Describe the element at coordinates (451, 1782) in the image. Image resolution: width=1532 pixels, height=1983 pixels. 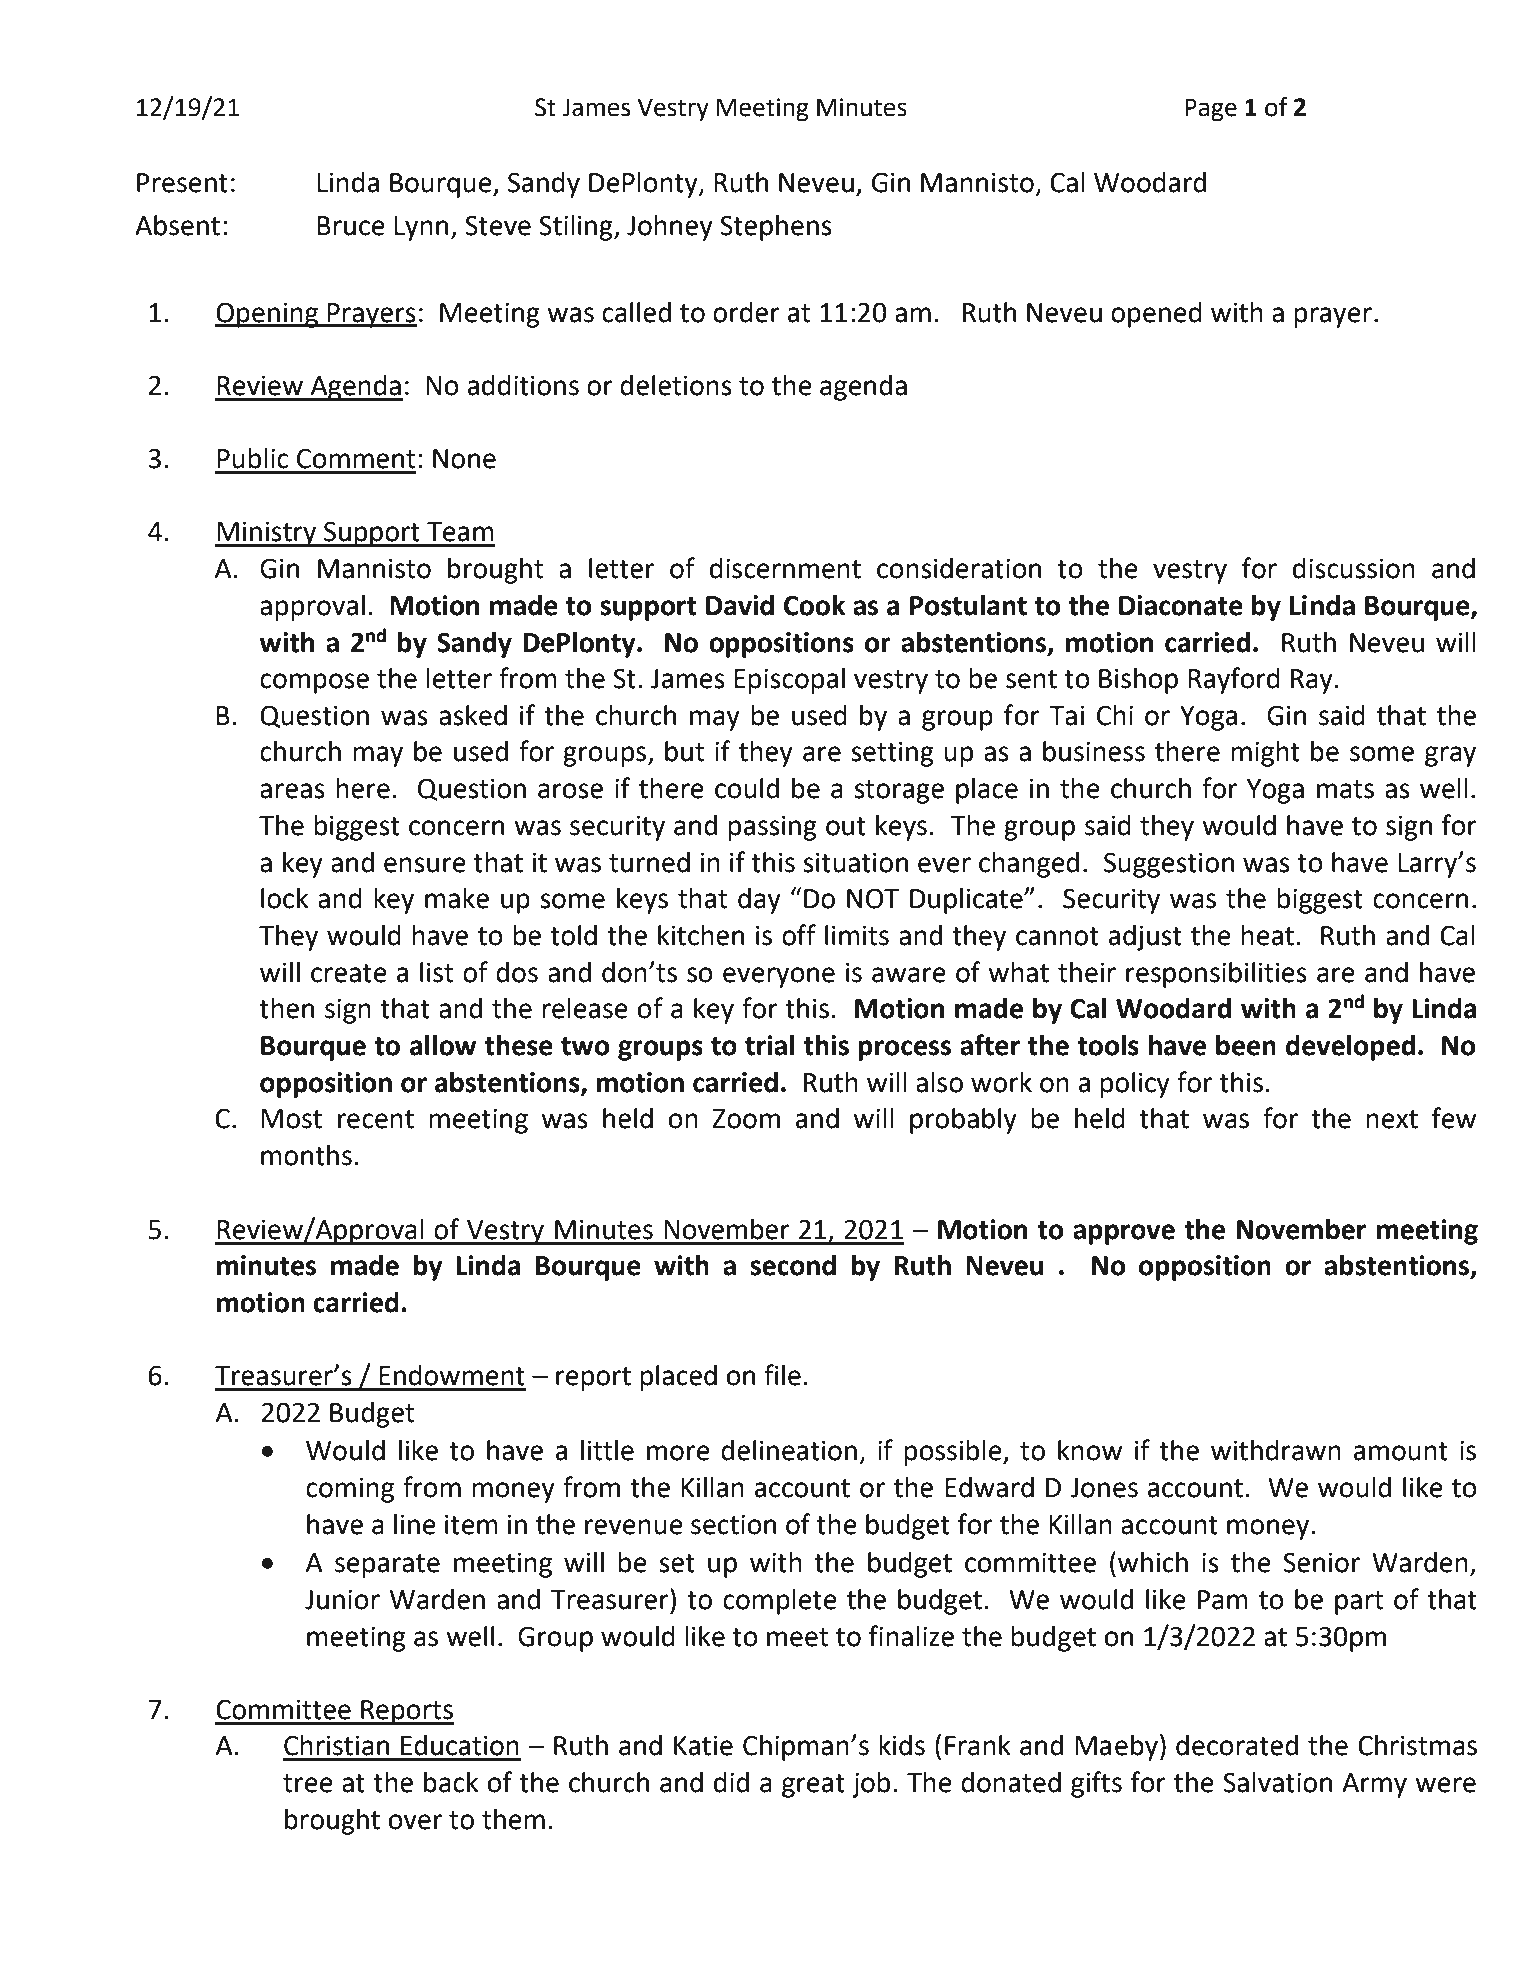
I see `back` at that location.
